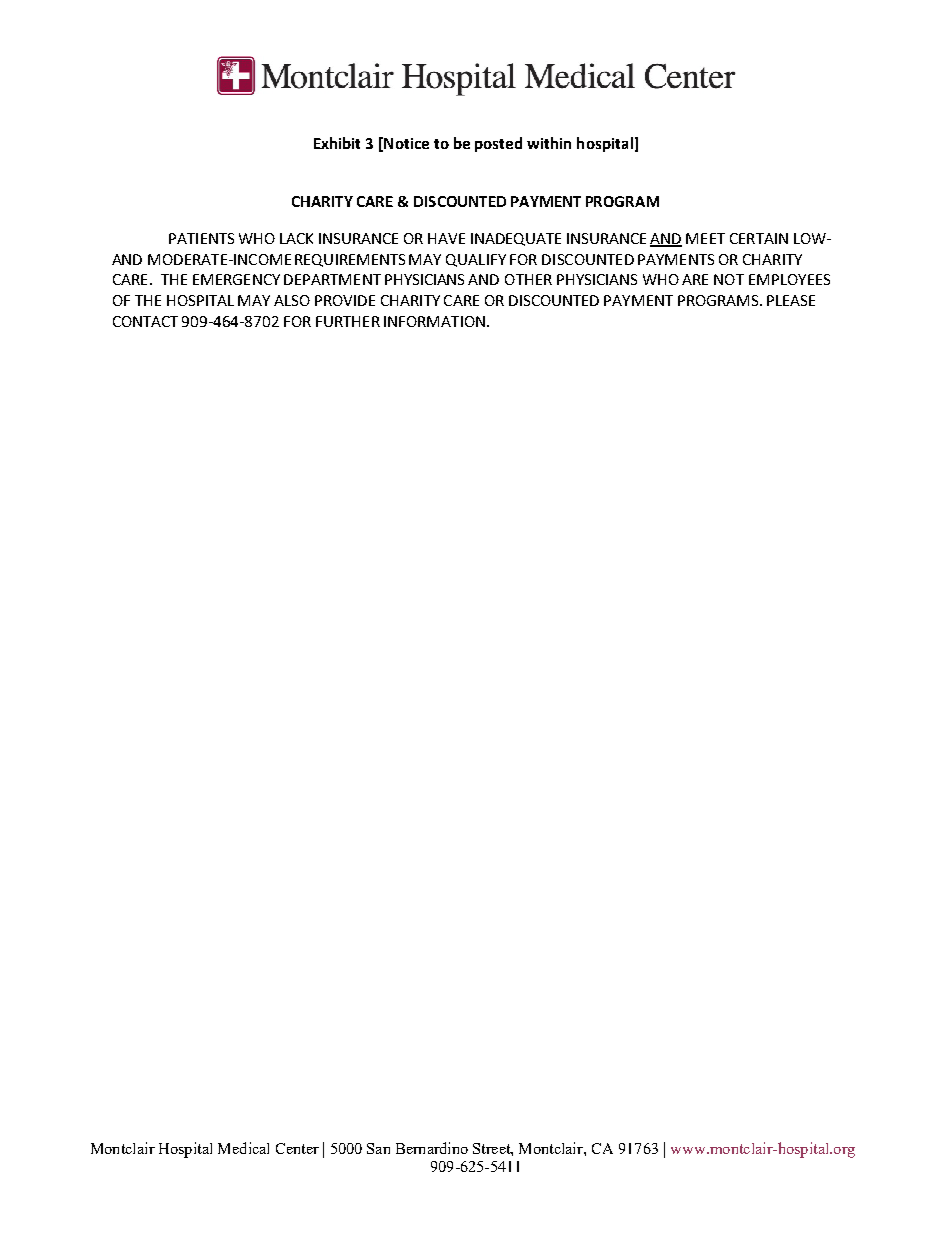 Image resolution: width=952 pixels, height=1233 pixels. What do you see at coordinates (201, 238) in the document?
I see `PATIENTS` at bounding box center [201, 238].
